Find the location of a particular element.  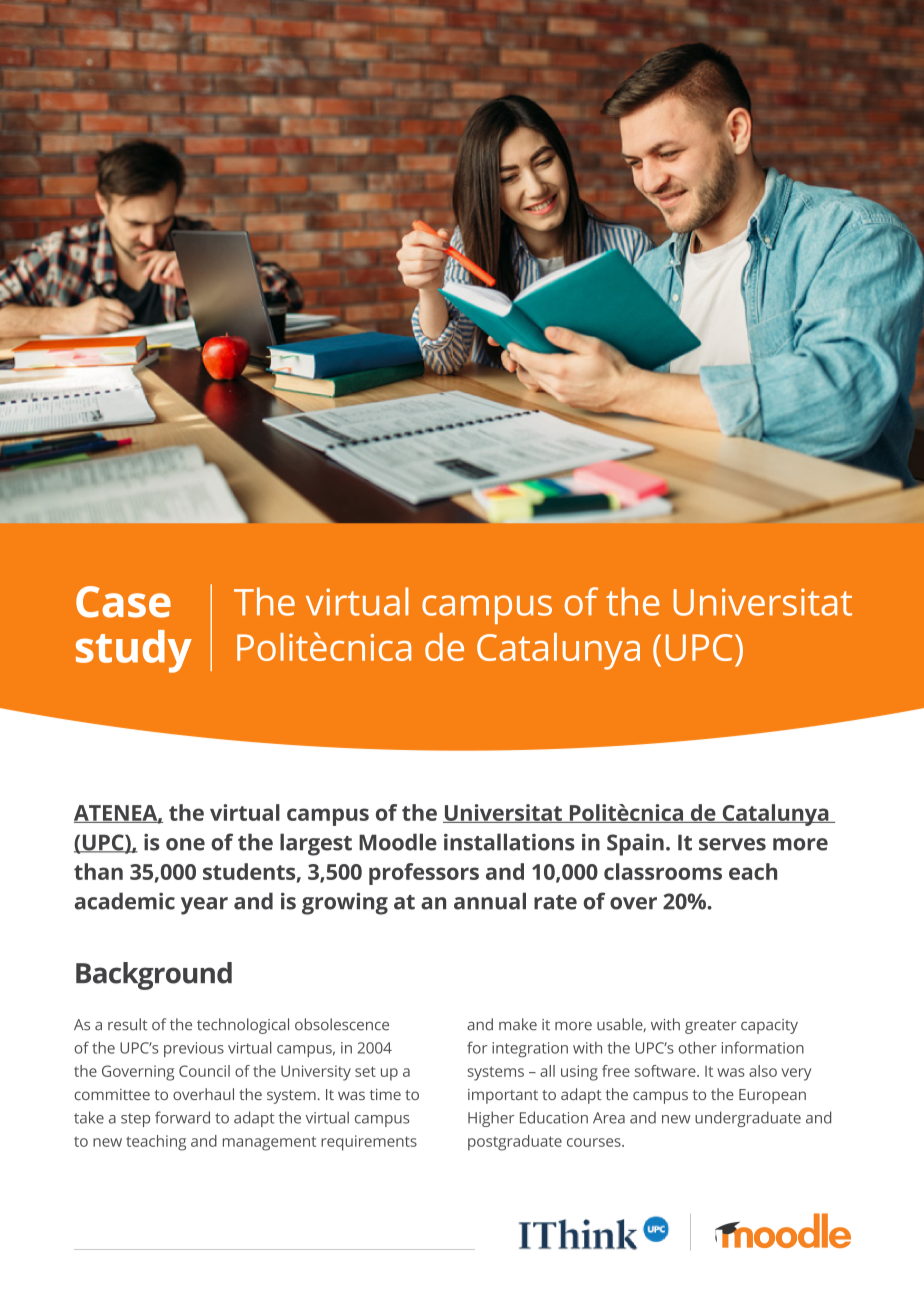

Higher is located at coordinates (491, 1119).
